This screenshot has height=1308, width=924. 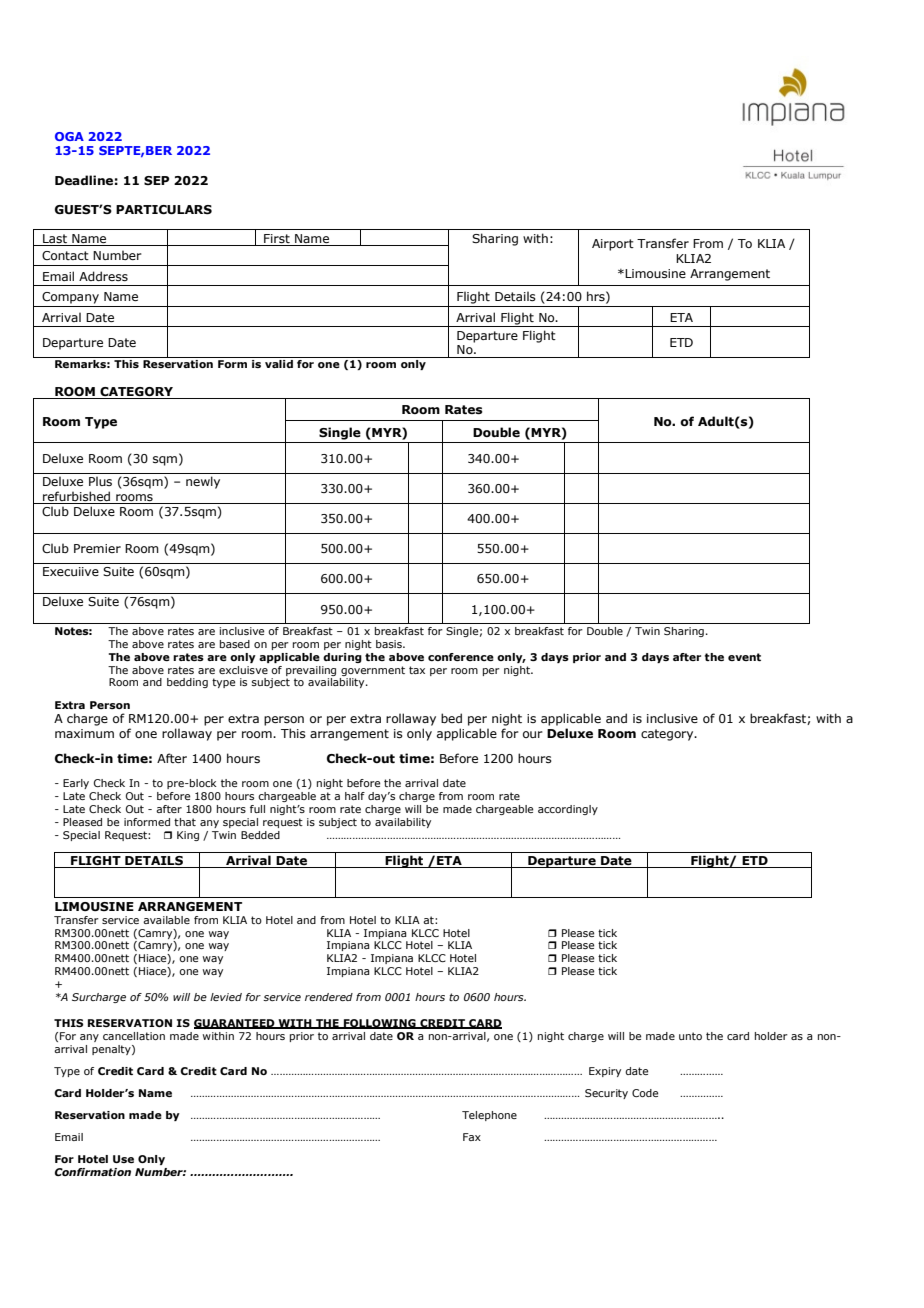 What do you see at coordinates (355, 796) in the screenshot?
I see `half` at bounding box center [355, 796].
